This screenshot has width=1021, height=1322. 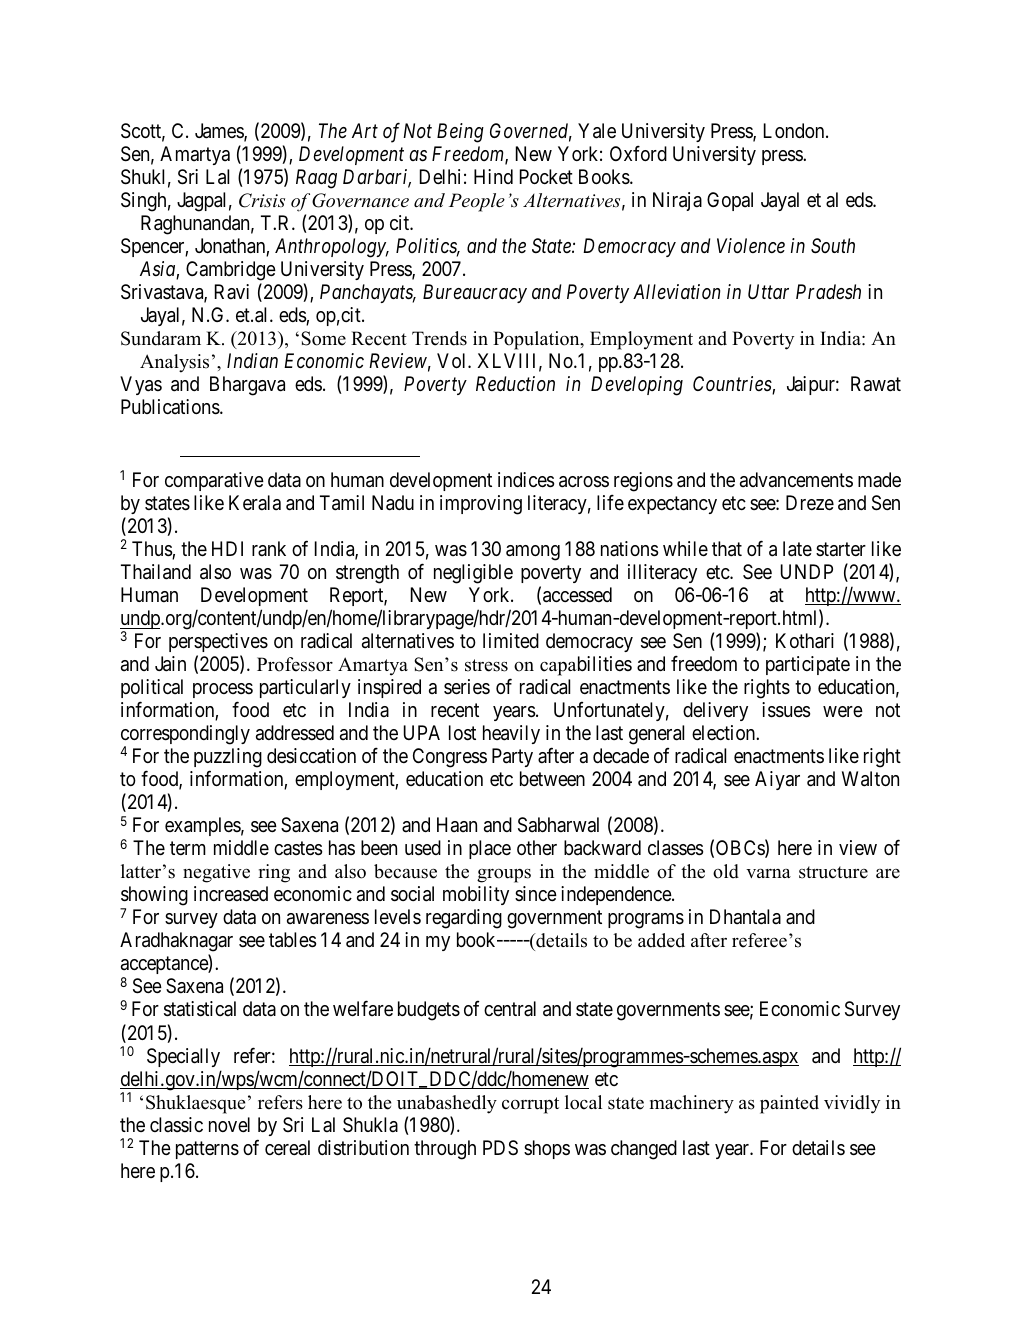 What do you see at coordinates (493, 176) in the screenshot?
I see `Hind` at bounding box center [493, 176].
